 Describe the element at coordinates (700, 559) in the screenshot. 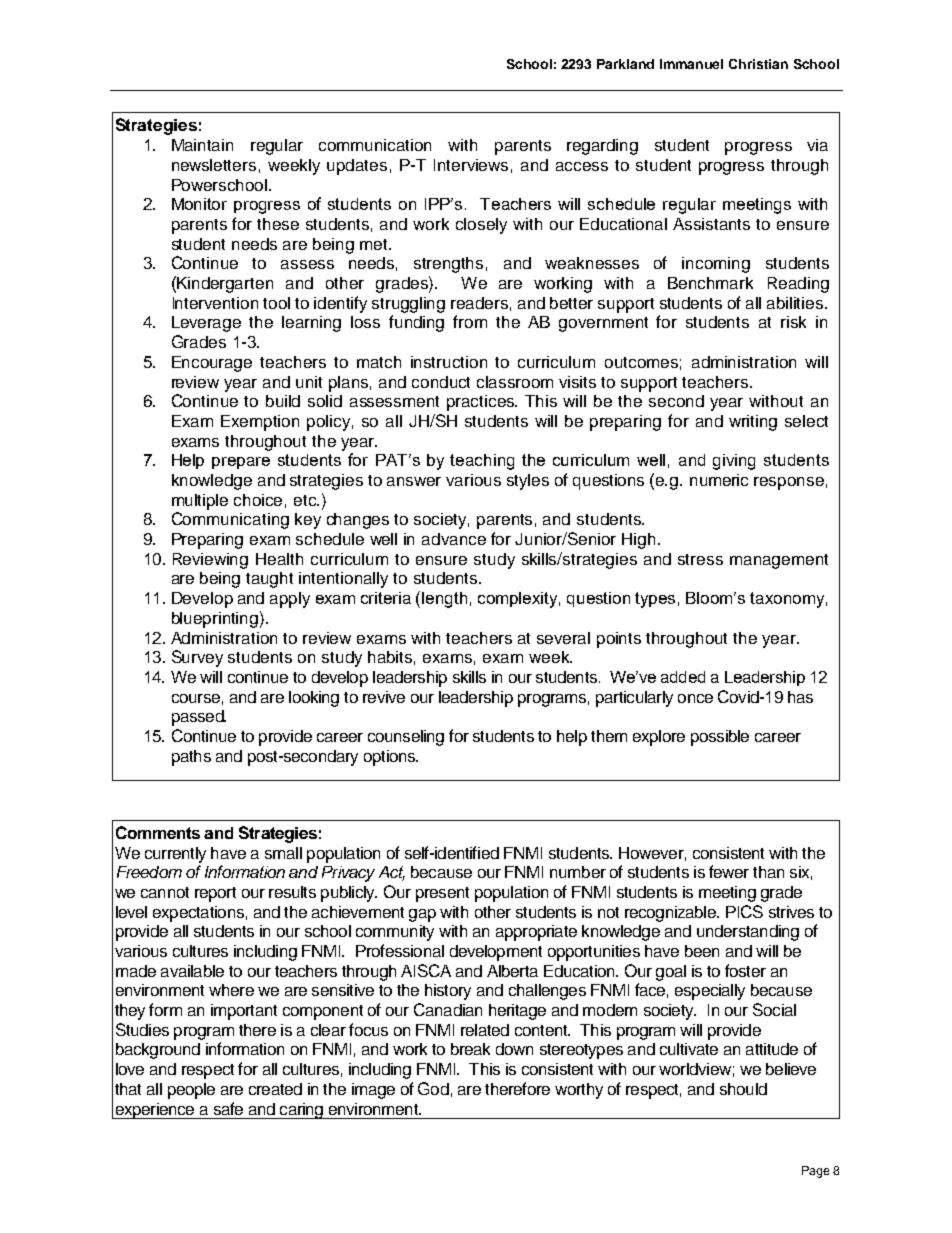

I see `stress` at that location.
